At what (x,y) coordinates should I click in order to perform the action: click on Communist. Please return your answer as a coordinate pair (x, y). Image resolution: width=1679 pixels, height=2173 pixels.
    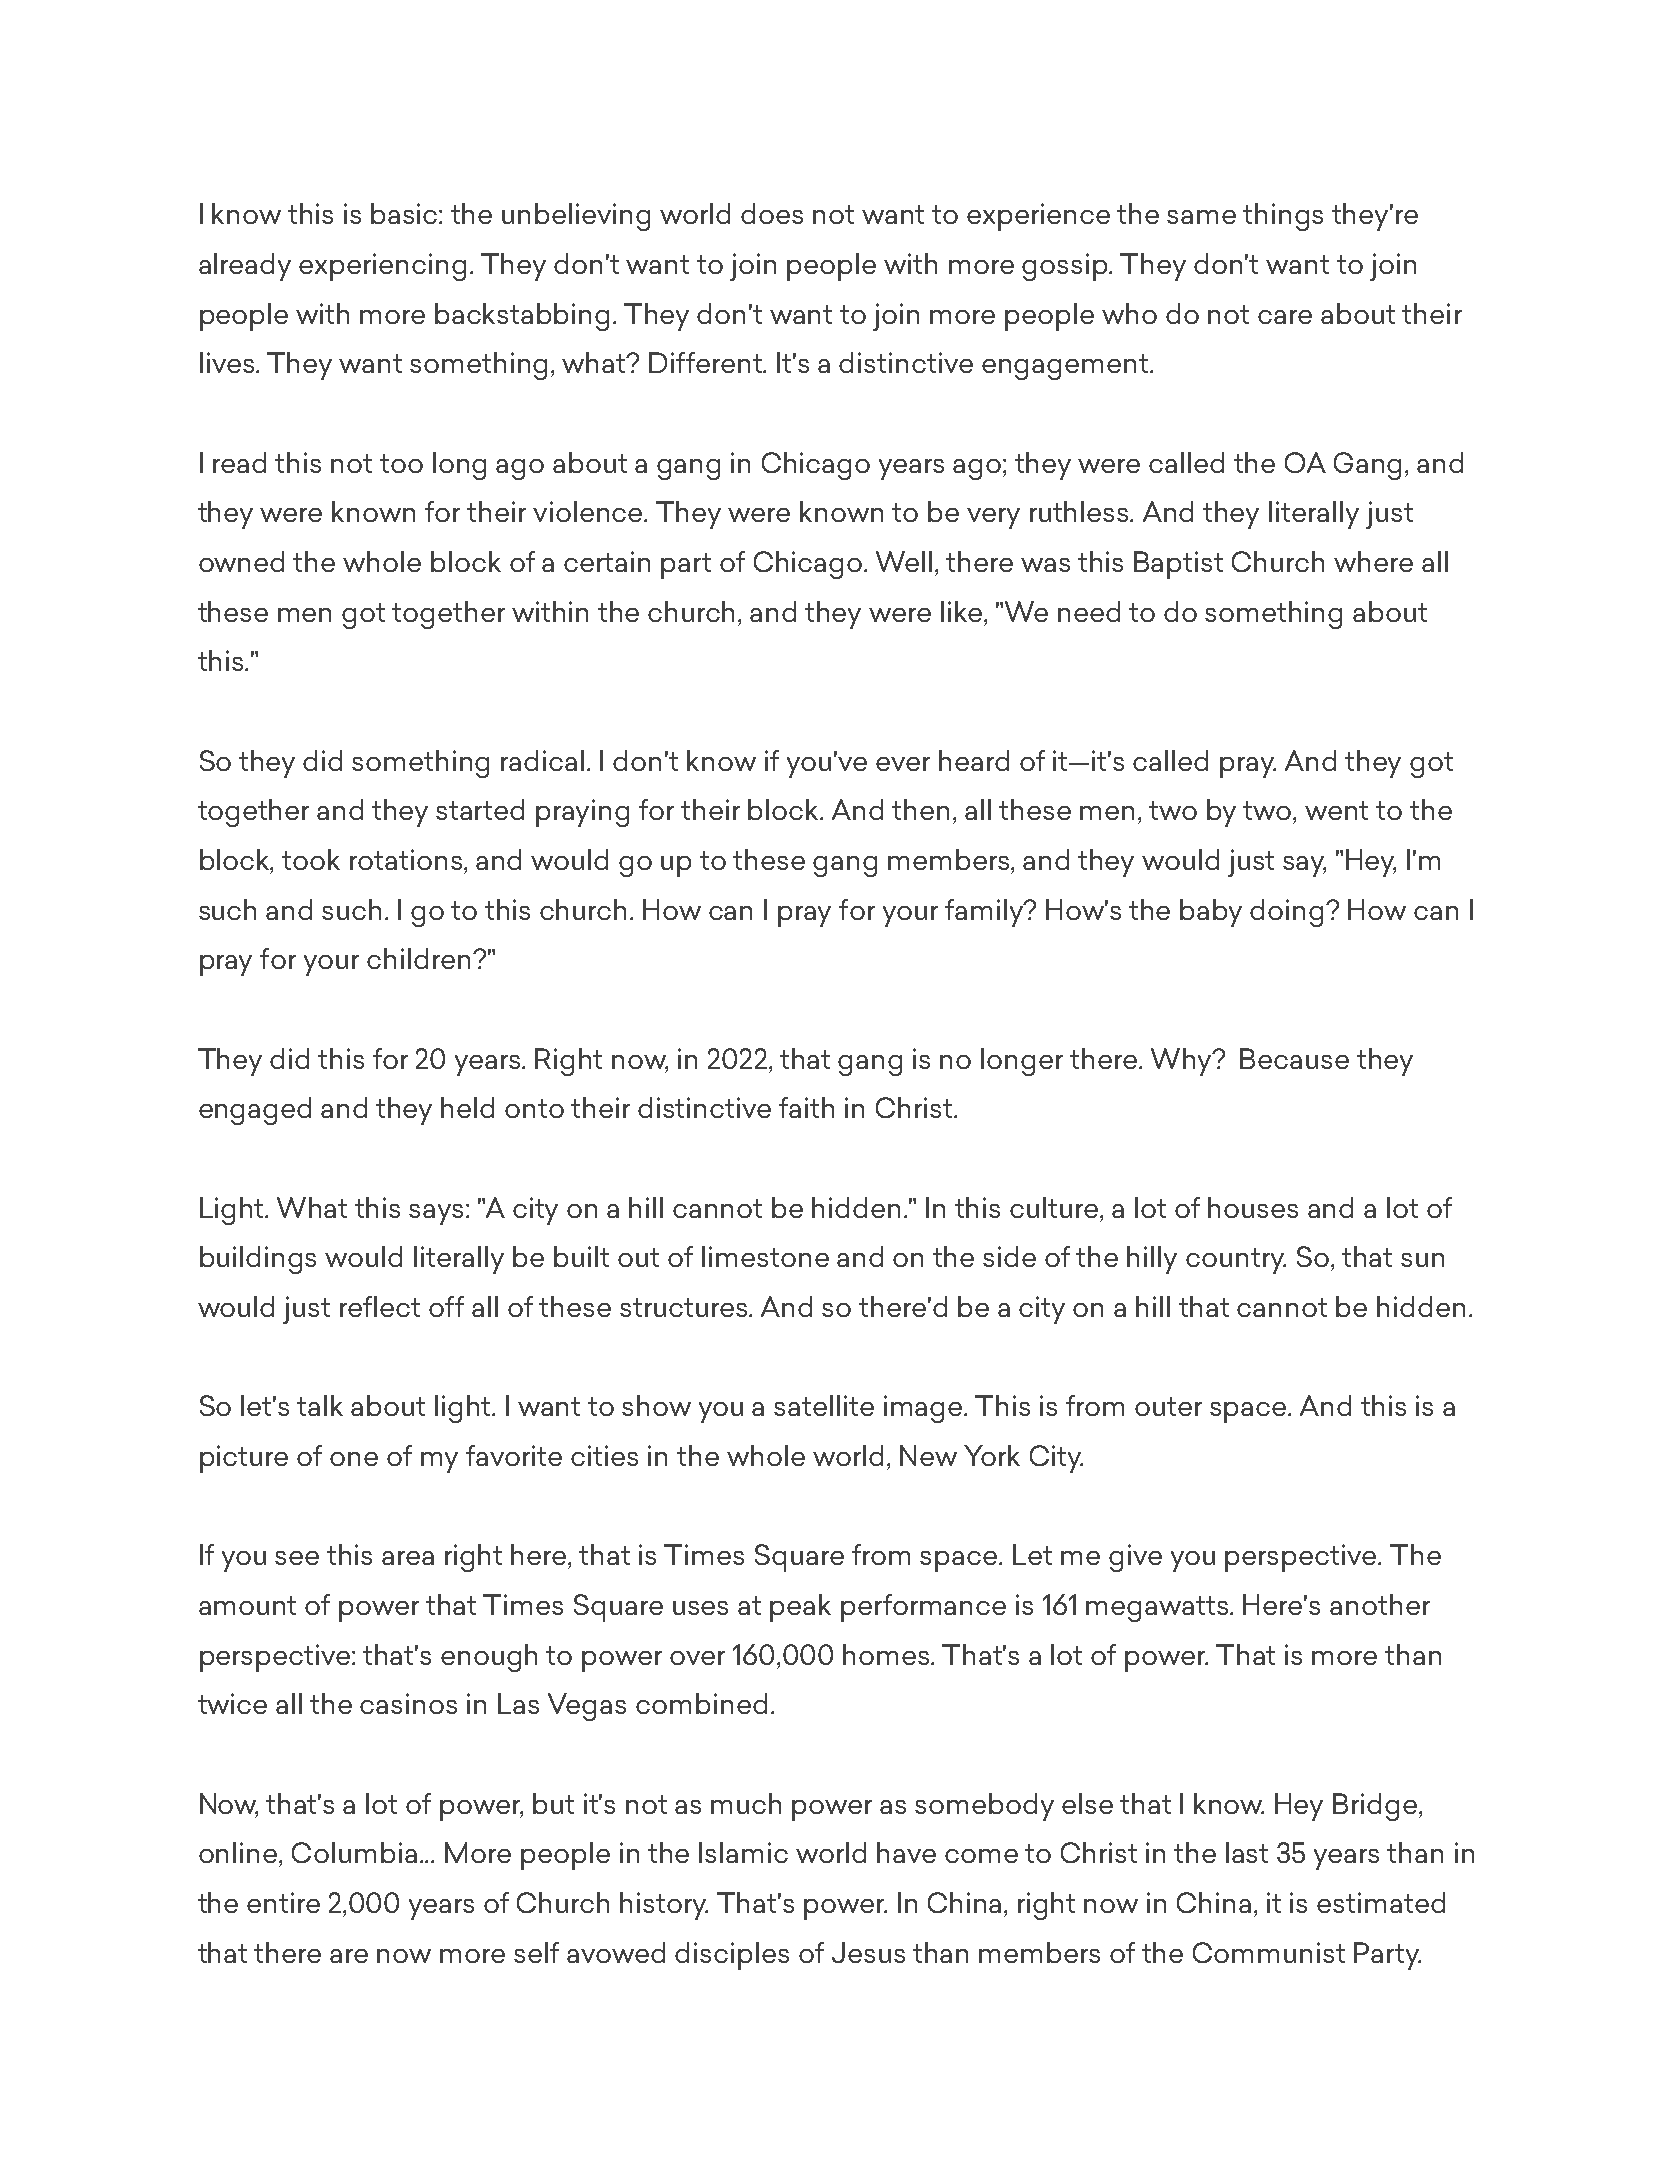
    Looking at the image, I should click on (1269, 1952).
